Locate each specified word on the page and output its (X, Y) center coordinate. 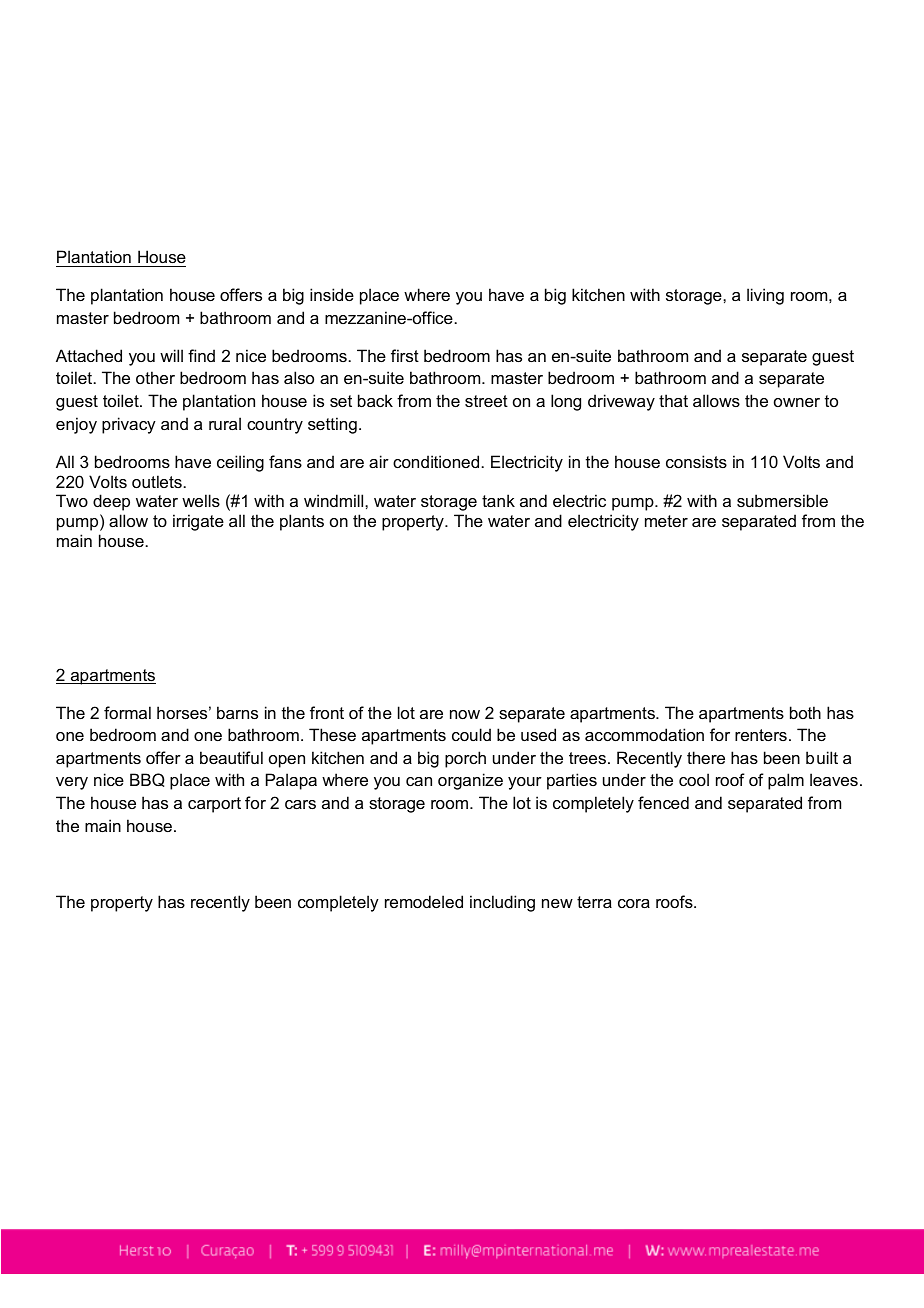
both (805, 712)
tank (498, 500)
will (171, 355)
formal (127, 712)
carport (214, 805)
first (405, 355)
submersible (782, 500)
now (465, 714)
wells (201, 500)
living (765, 296)
